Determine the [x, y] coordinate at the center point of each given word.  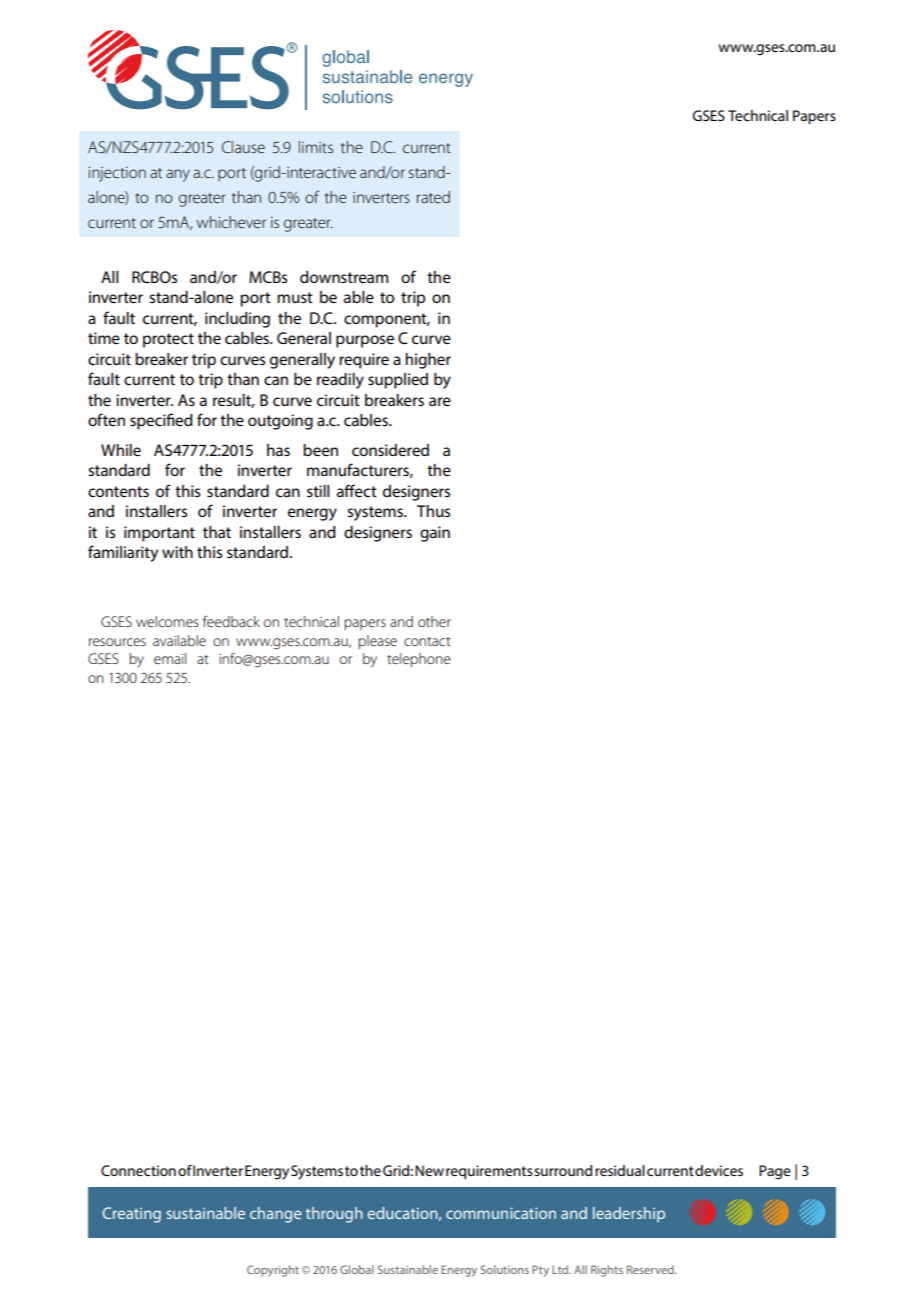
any [178, 175]
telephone [419, 660]
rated [433, 197]
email [170, 658]
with [177, 552]
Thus [433, 511]
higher [428, 361]
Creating [131, 1215]
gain [435, 534]
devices [719, 1170]
